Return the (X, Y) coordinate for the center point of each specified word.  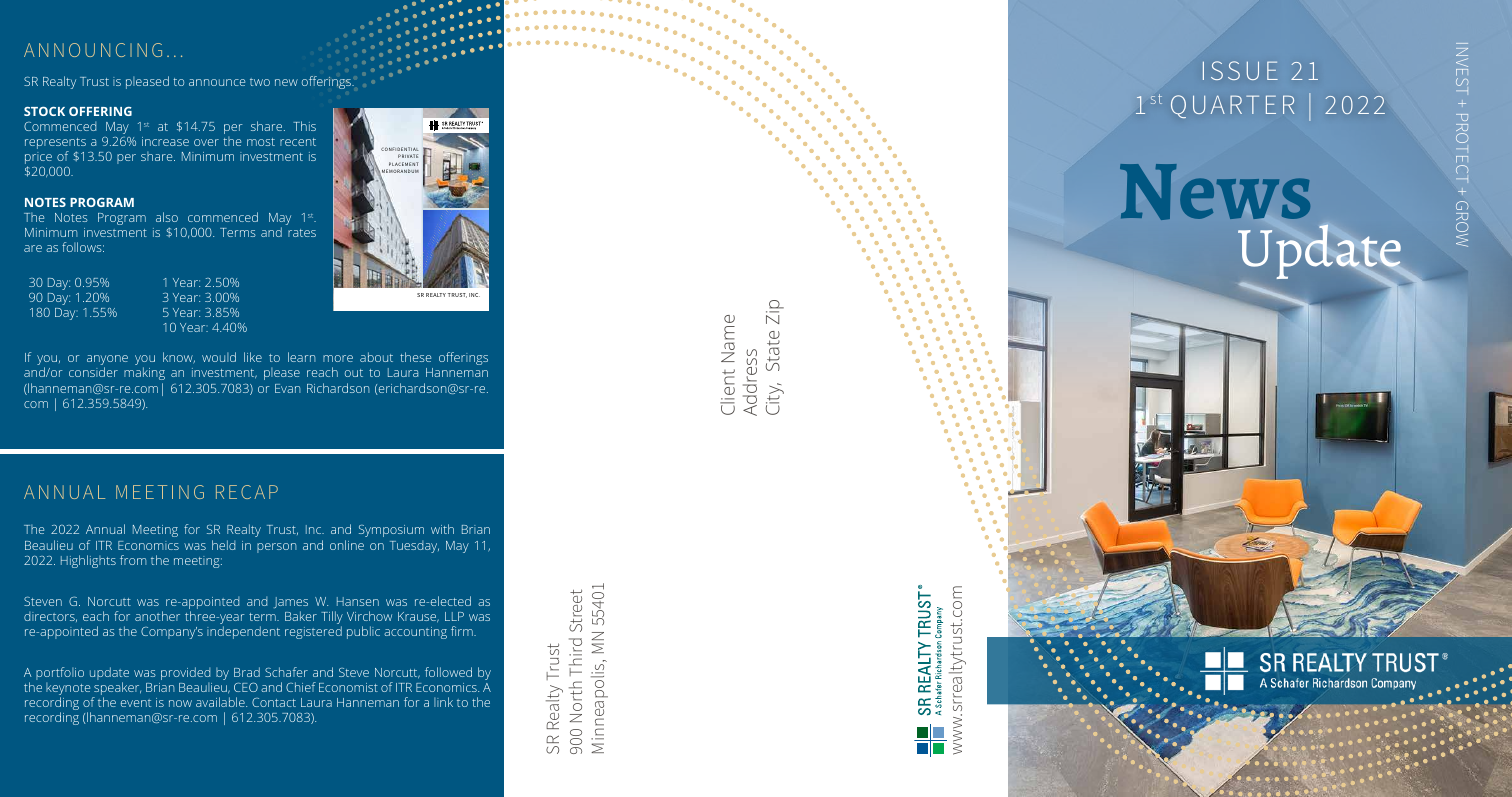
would (219, 357)
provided (185, 673)
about (376, 357)
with (442, 529)
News (1215, 192)
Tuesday (414, 546)
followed (448, 672)
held (223, 545)
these (415, 357)
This (304, 126)
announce (217, 82)
